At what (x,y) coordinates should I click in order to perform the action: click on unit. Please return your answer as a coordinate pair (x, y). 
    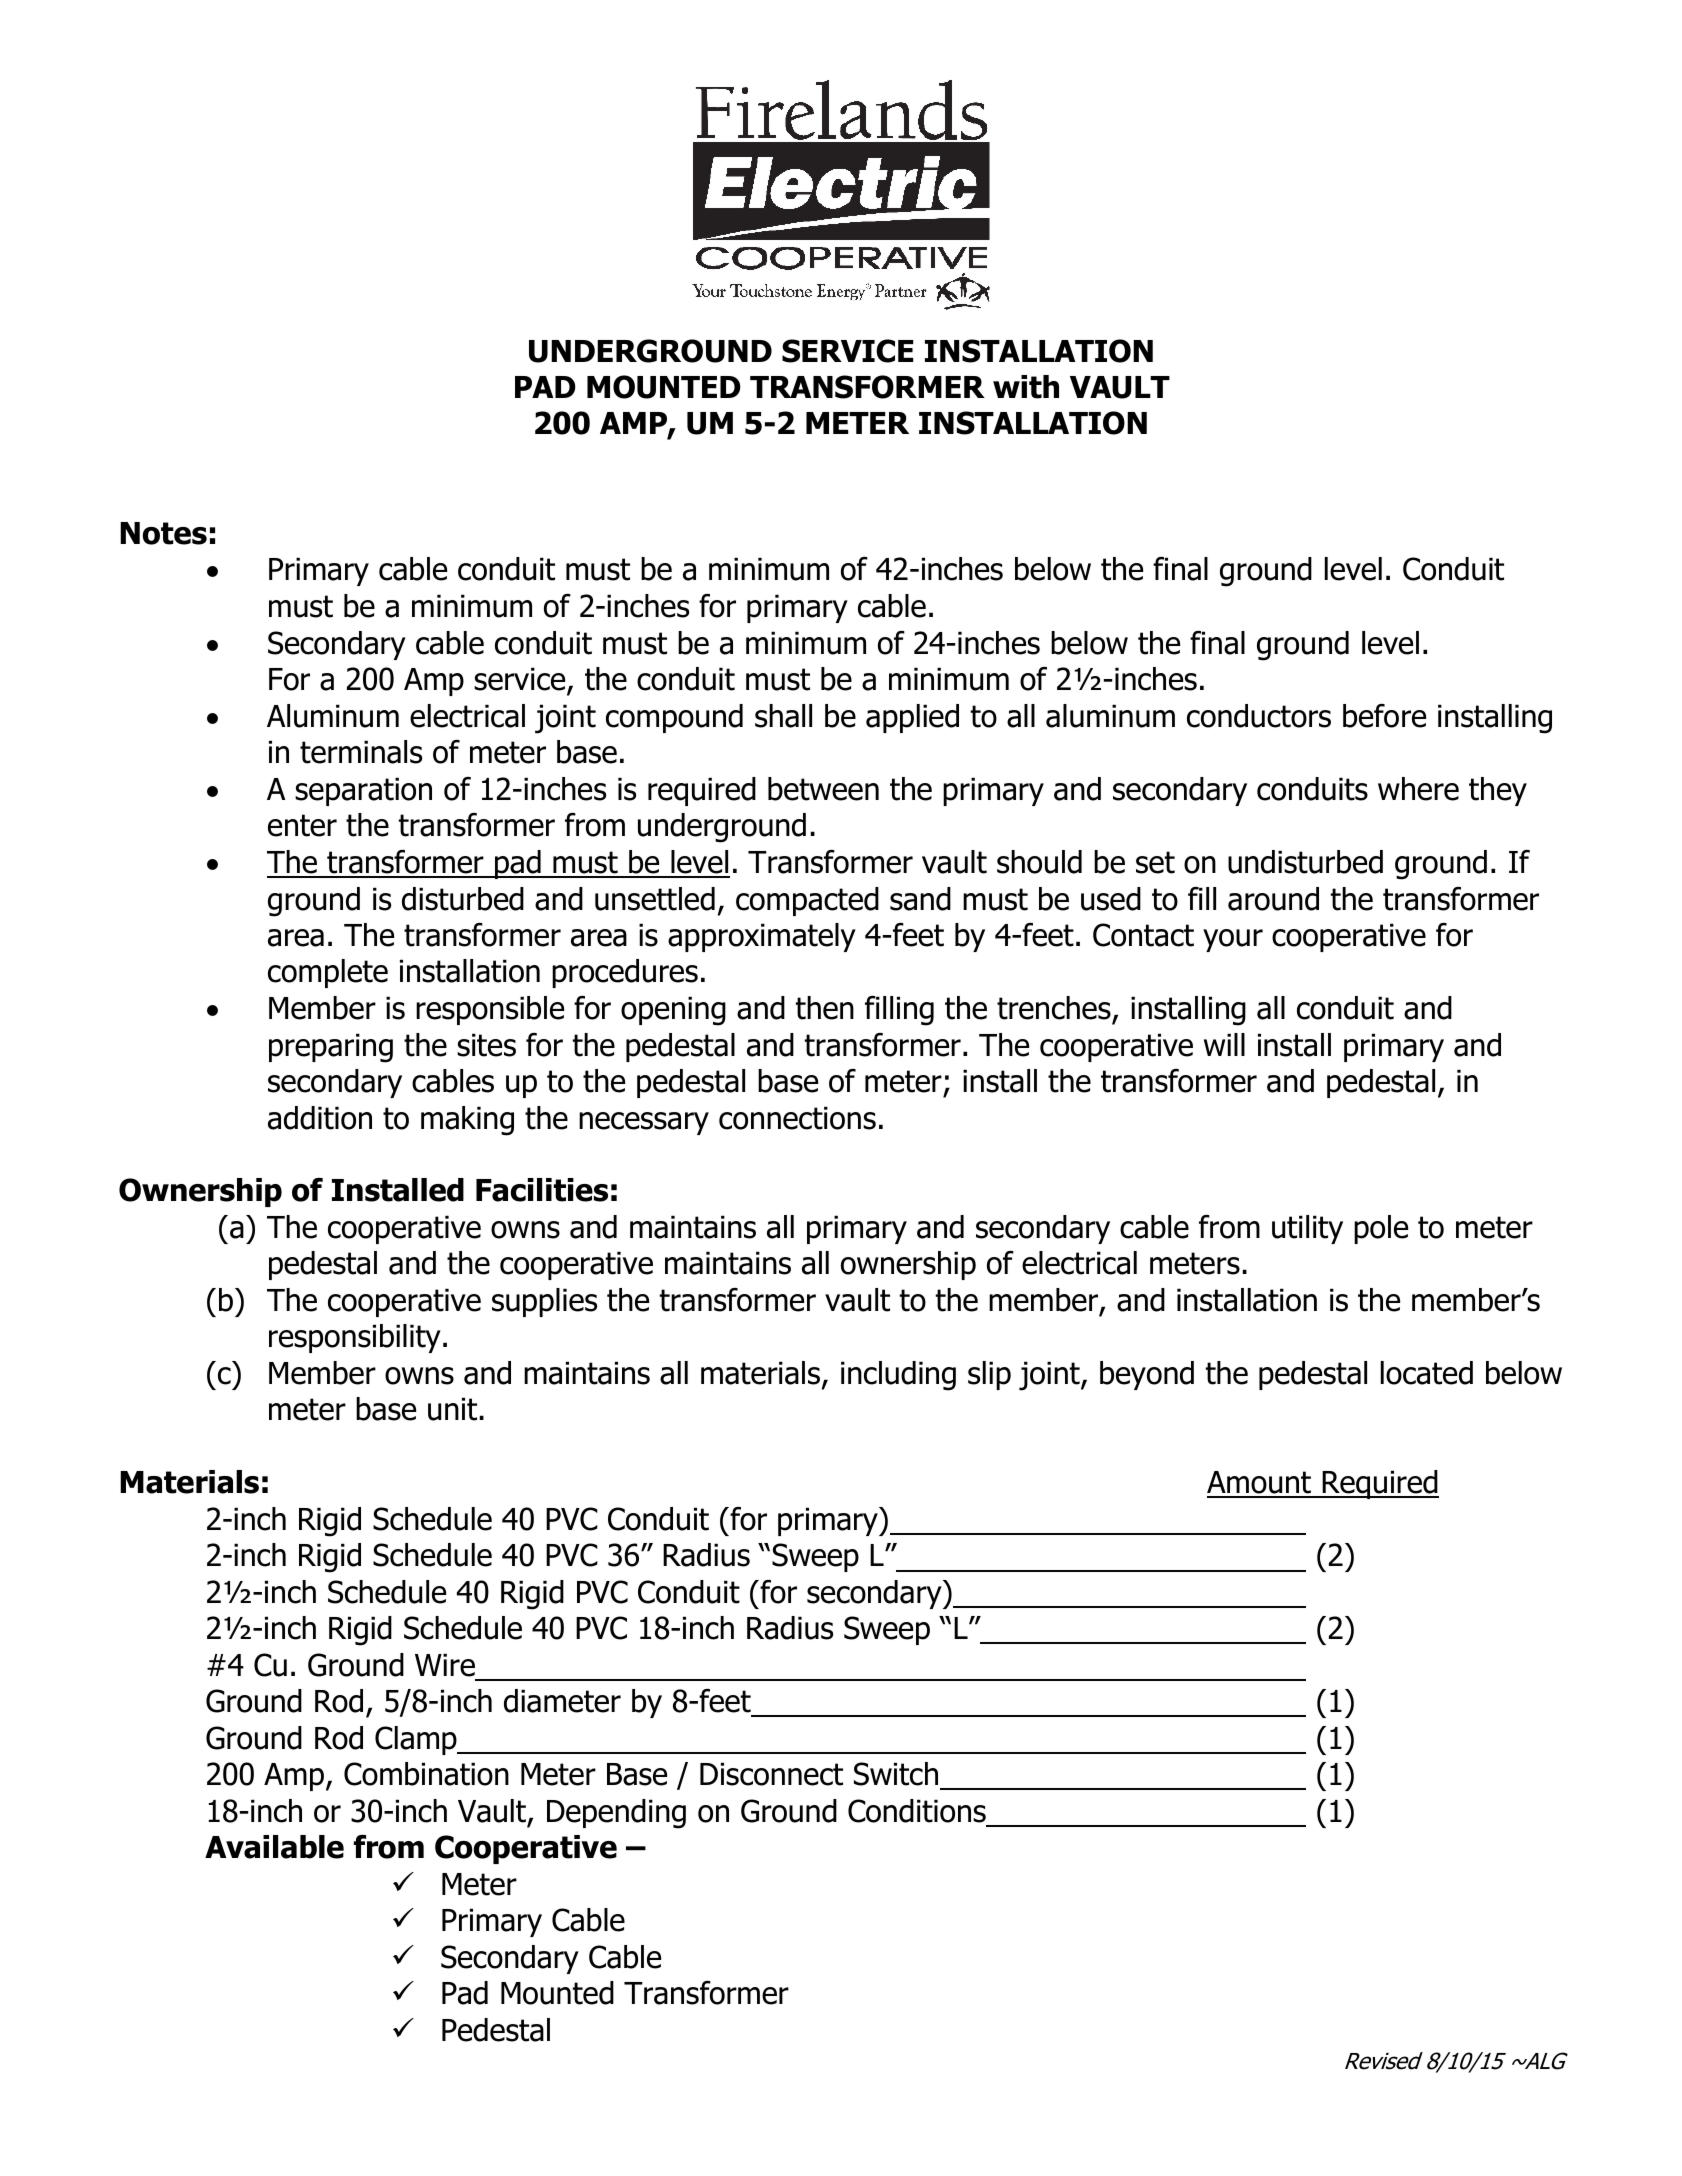
    Looking at the image, I should click on (452, 1409).
